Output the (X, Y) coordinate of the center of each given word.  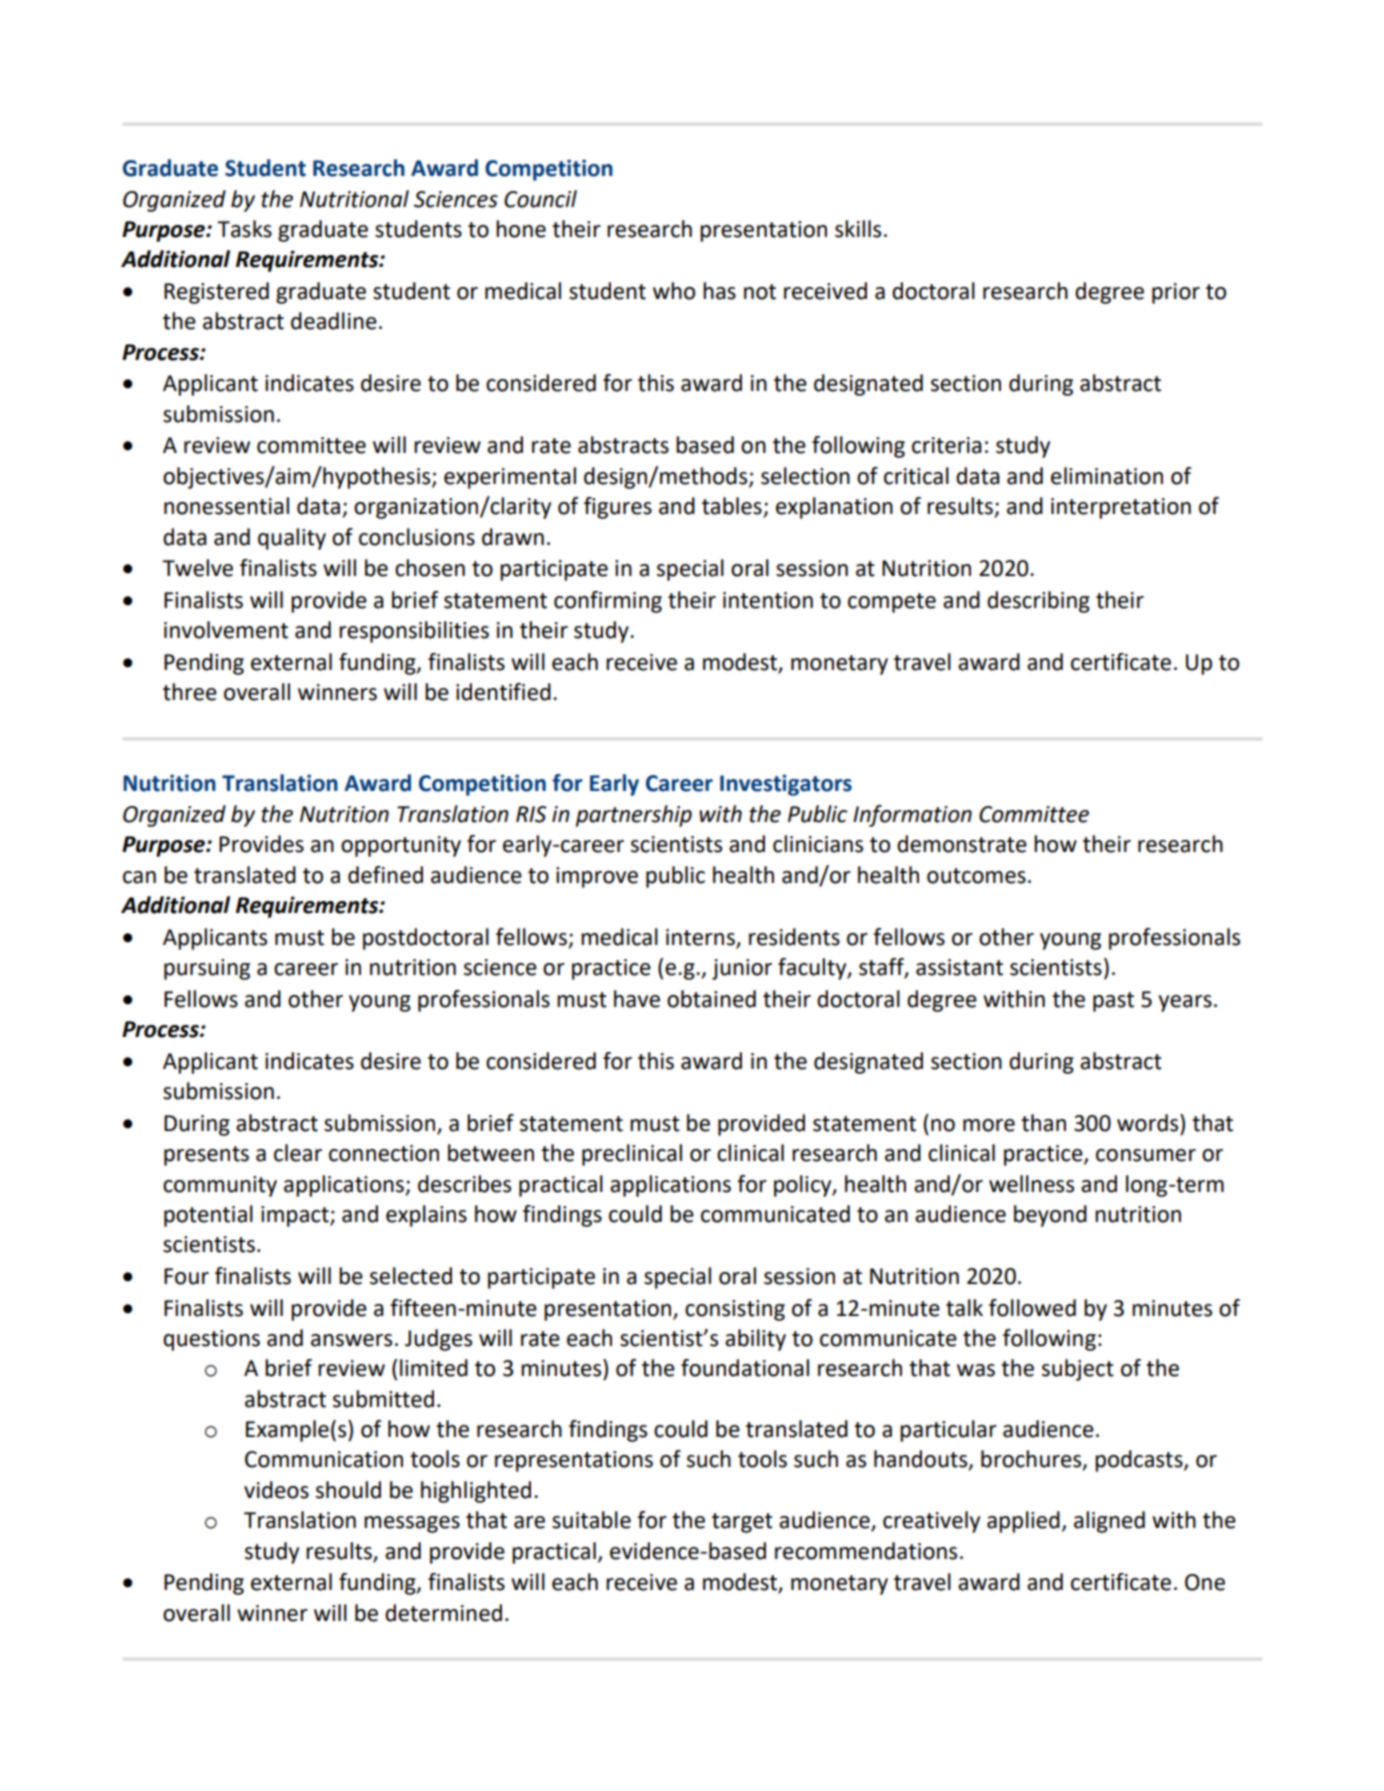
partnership (634, 816)
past (1113, 1002)
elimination (1107, 476)
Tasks (244, 229)
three (190, 692)
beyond (1050, 1216)
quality (292, 539)
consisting (735, 1310)
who (674, 291)
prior (1176, 293)
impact (296, 1216)
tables (733, 507)
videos (276, 1490)
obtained (711, 999)
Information (912, 816)
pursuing (207, 969)
